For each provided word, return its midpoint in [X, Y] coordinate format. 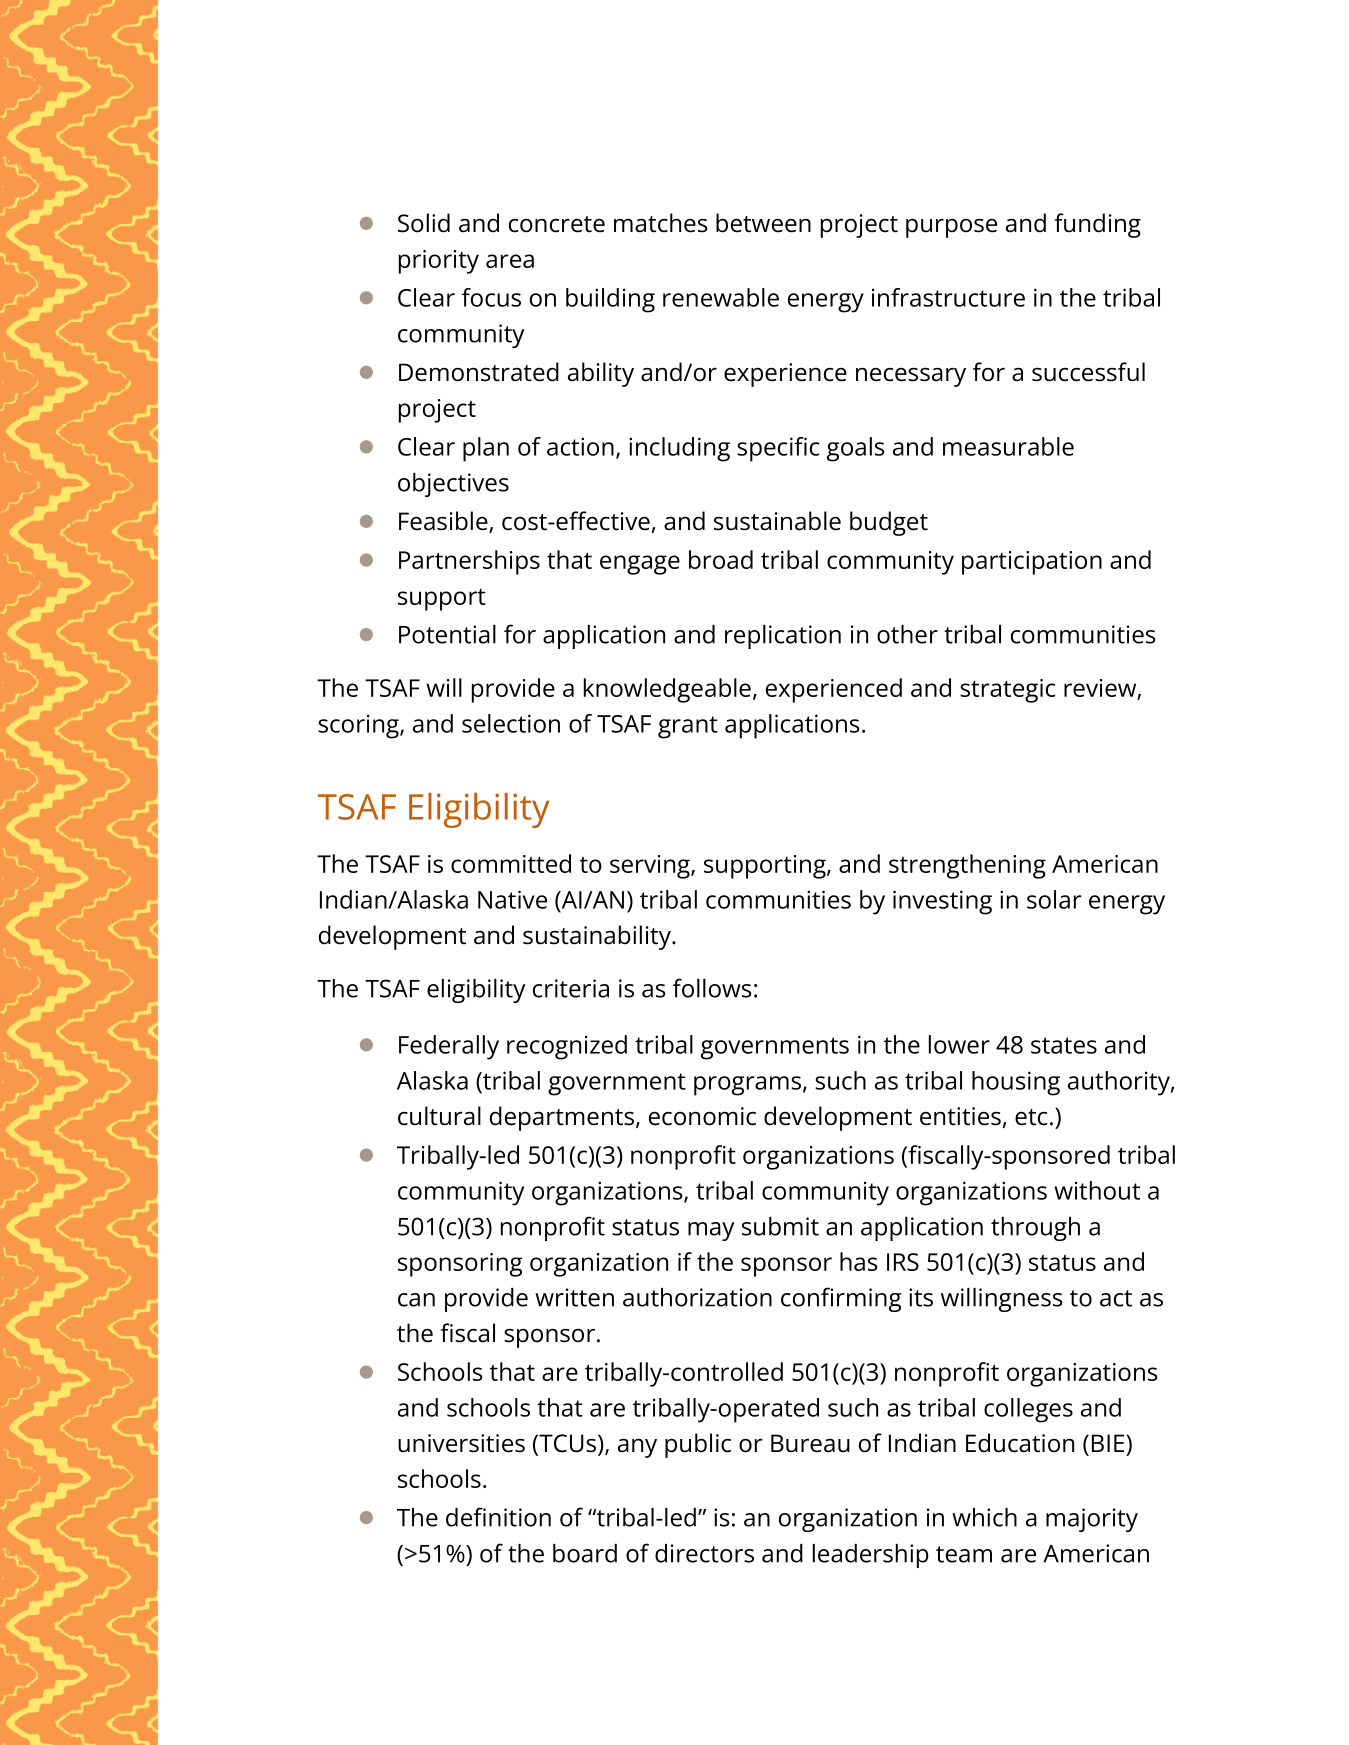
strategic [1007, 691]
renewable [721, 297]
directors [704, 1553]
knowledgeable [667, 690]
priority [439, 262]
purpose [951, 228]
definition [498, 1517]
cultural [439, 1116]
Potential [447, 634]
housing [1016, 1083]
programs [747, 1086]
